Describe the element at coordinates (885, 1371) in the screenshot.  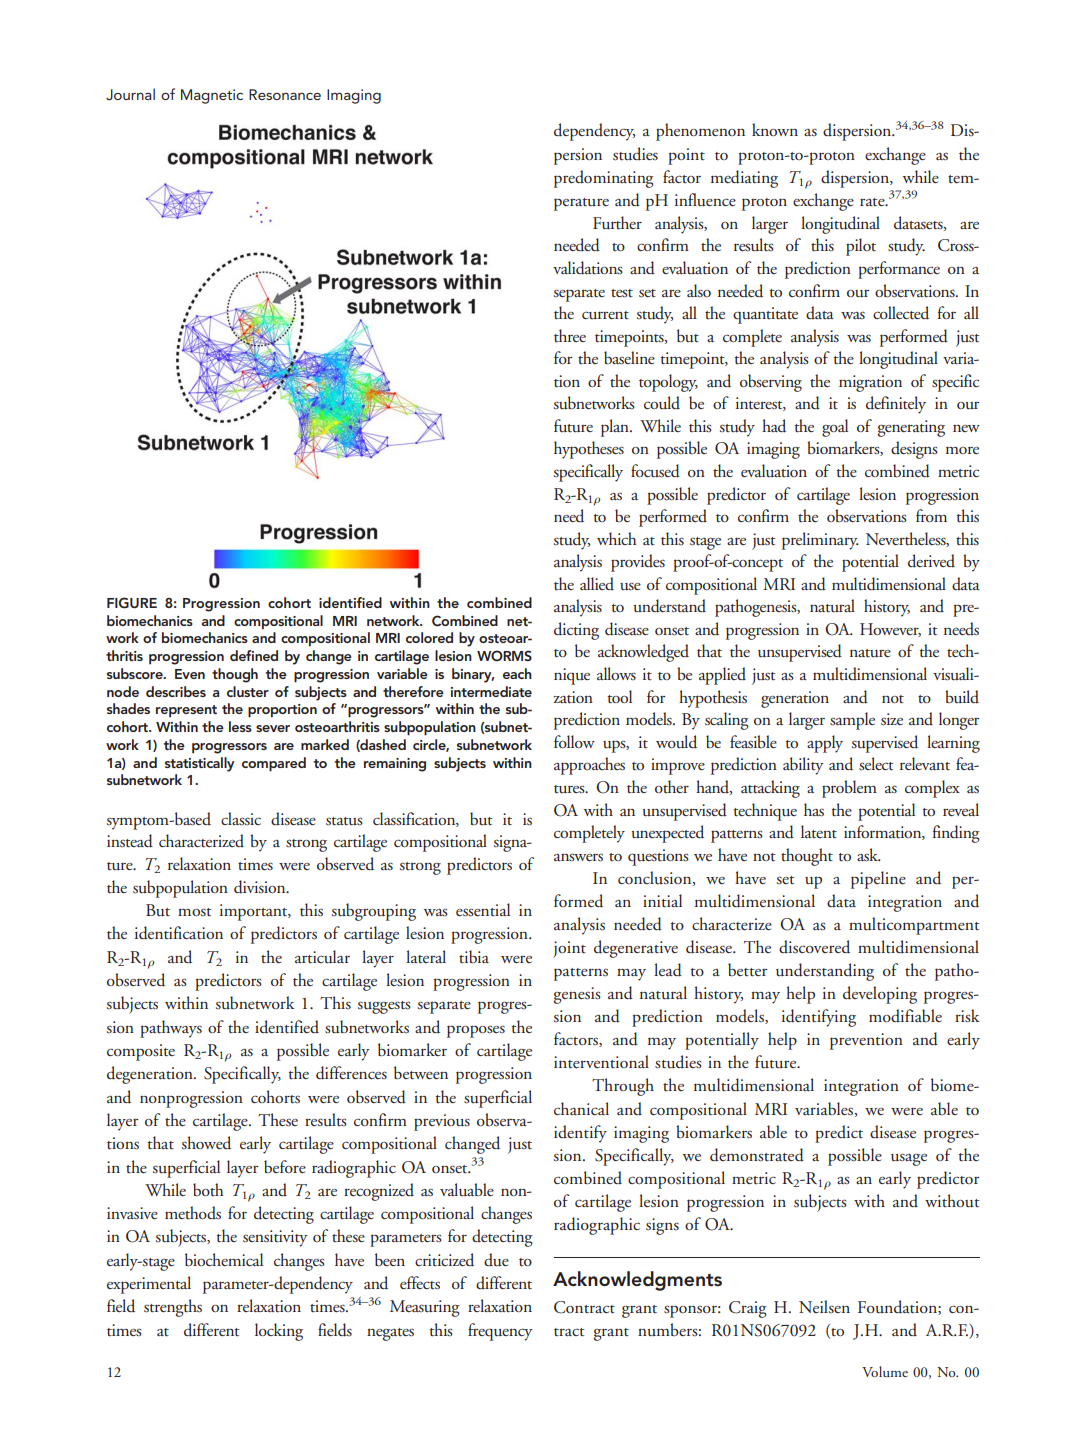
I see `Volume` at that location.
